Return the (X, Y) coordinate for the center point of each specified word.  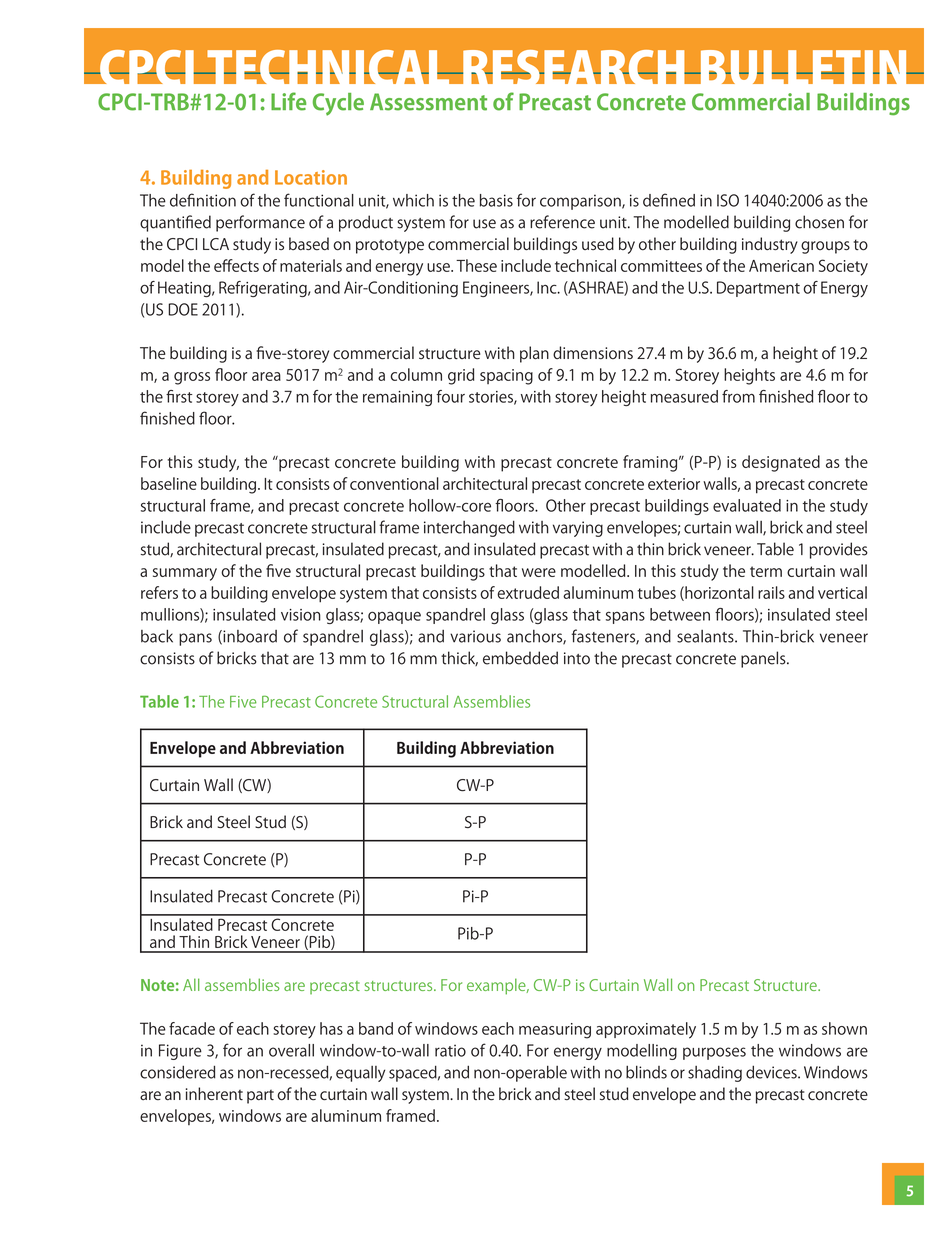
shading (715, 1074)
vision (301, 615)
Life (288, 101)
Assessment (428, 102)
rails (771, 592)
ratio (450, 1050)
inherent (214, 1094)
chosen (819, 222)
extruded (528, 592)
